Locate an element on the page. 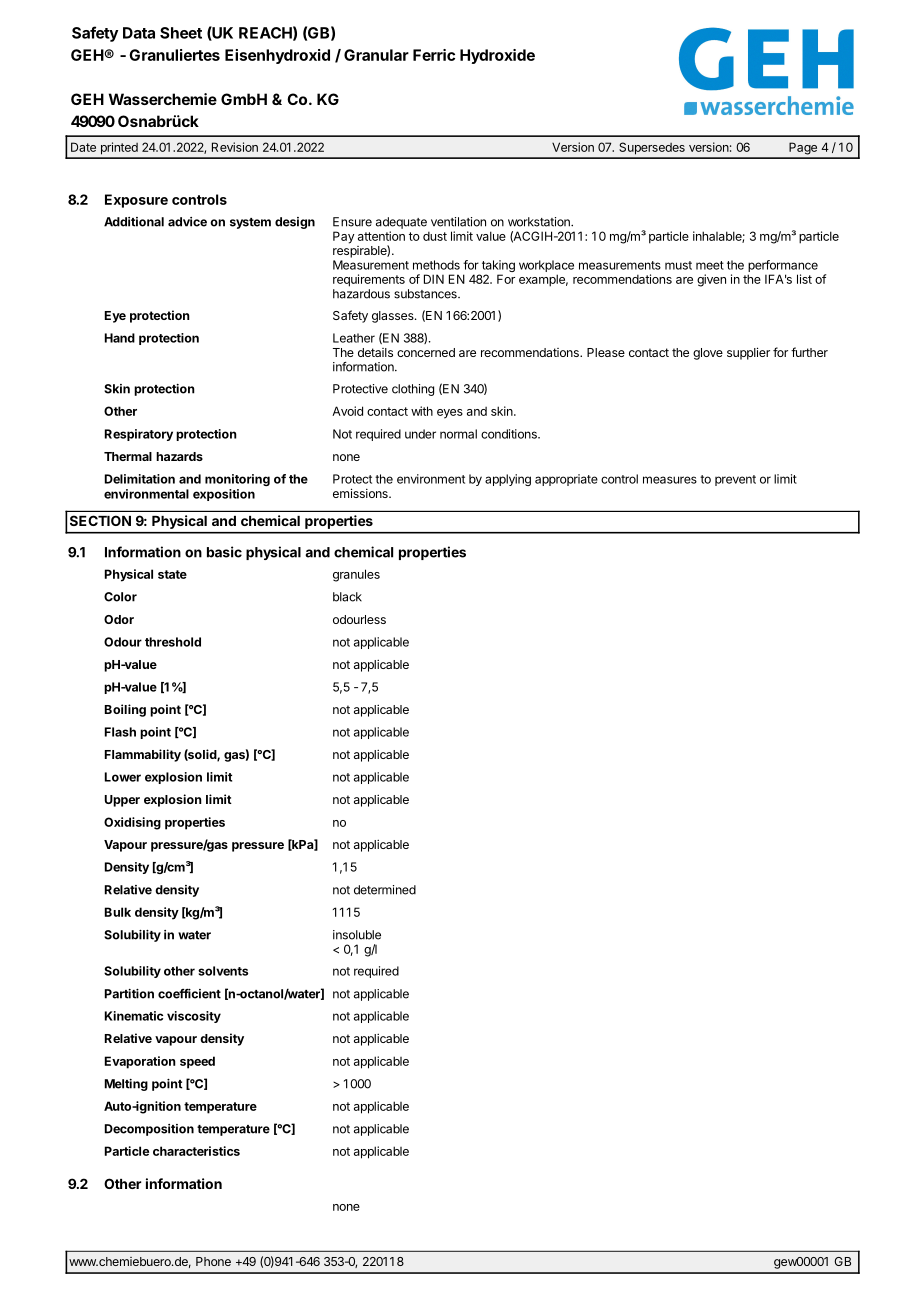  normal is located at coordinates (458, 434).
